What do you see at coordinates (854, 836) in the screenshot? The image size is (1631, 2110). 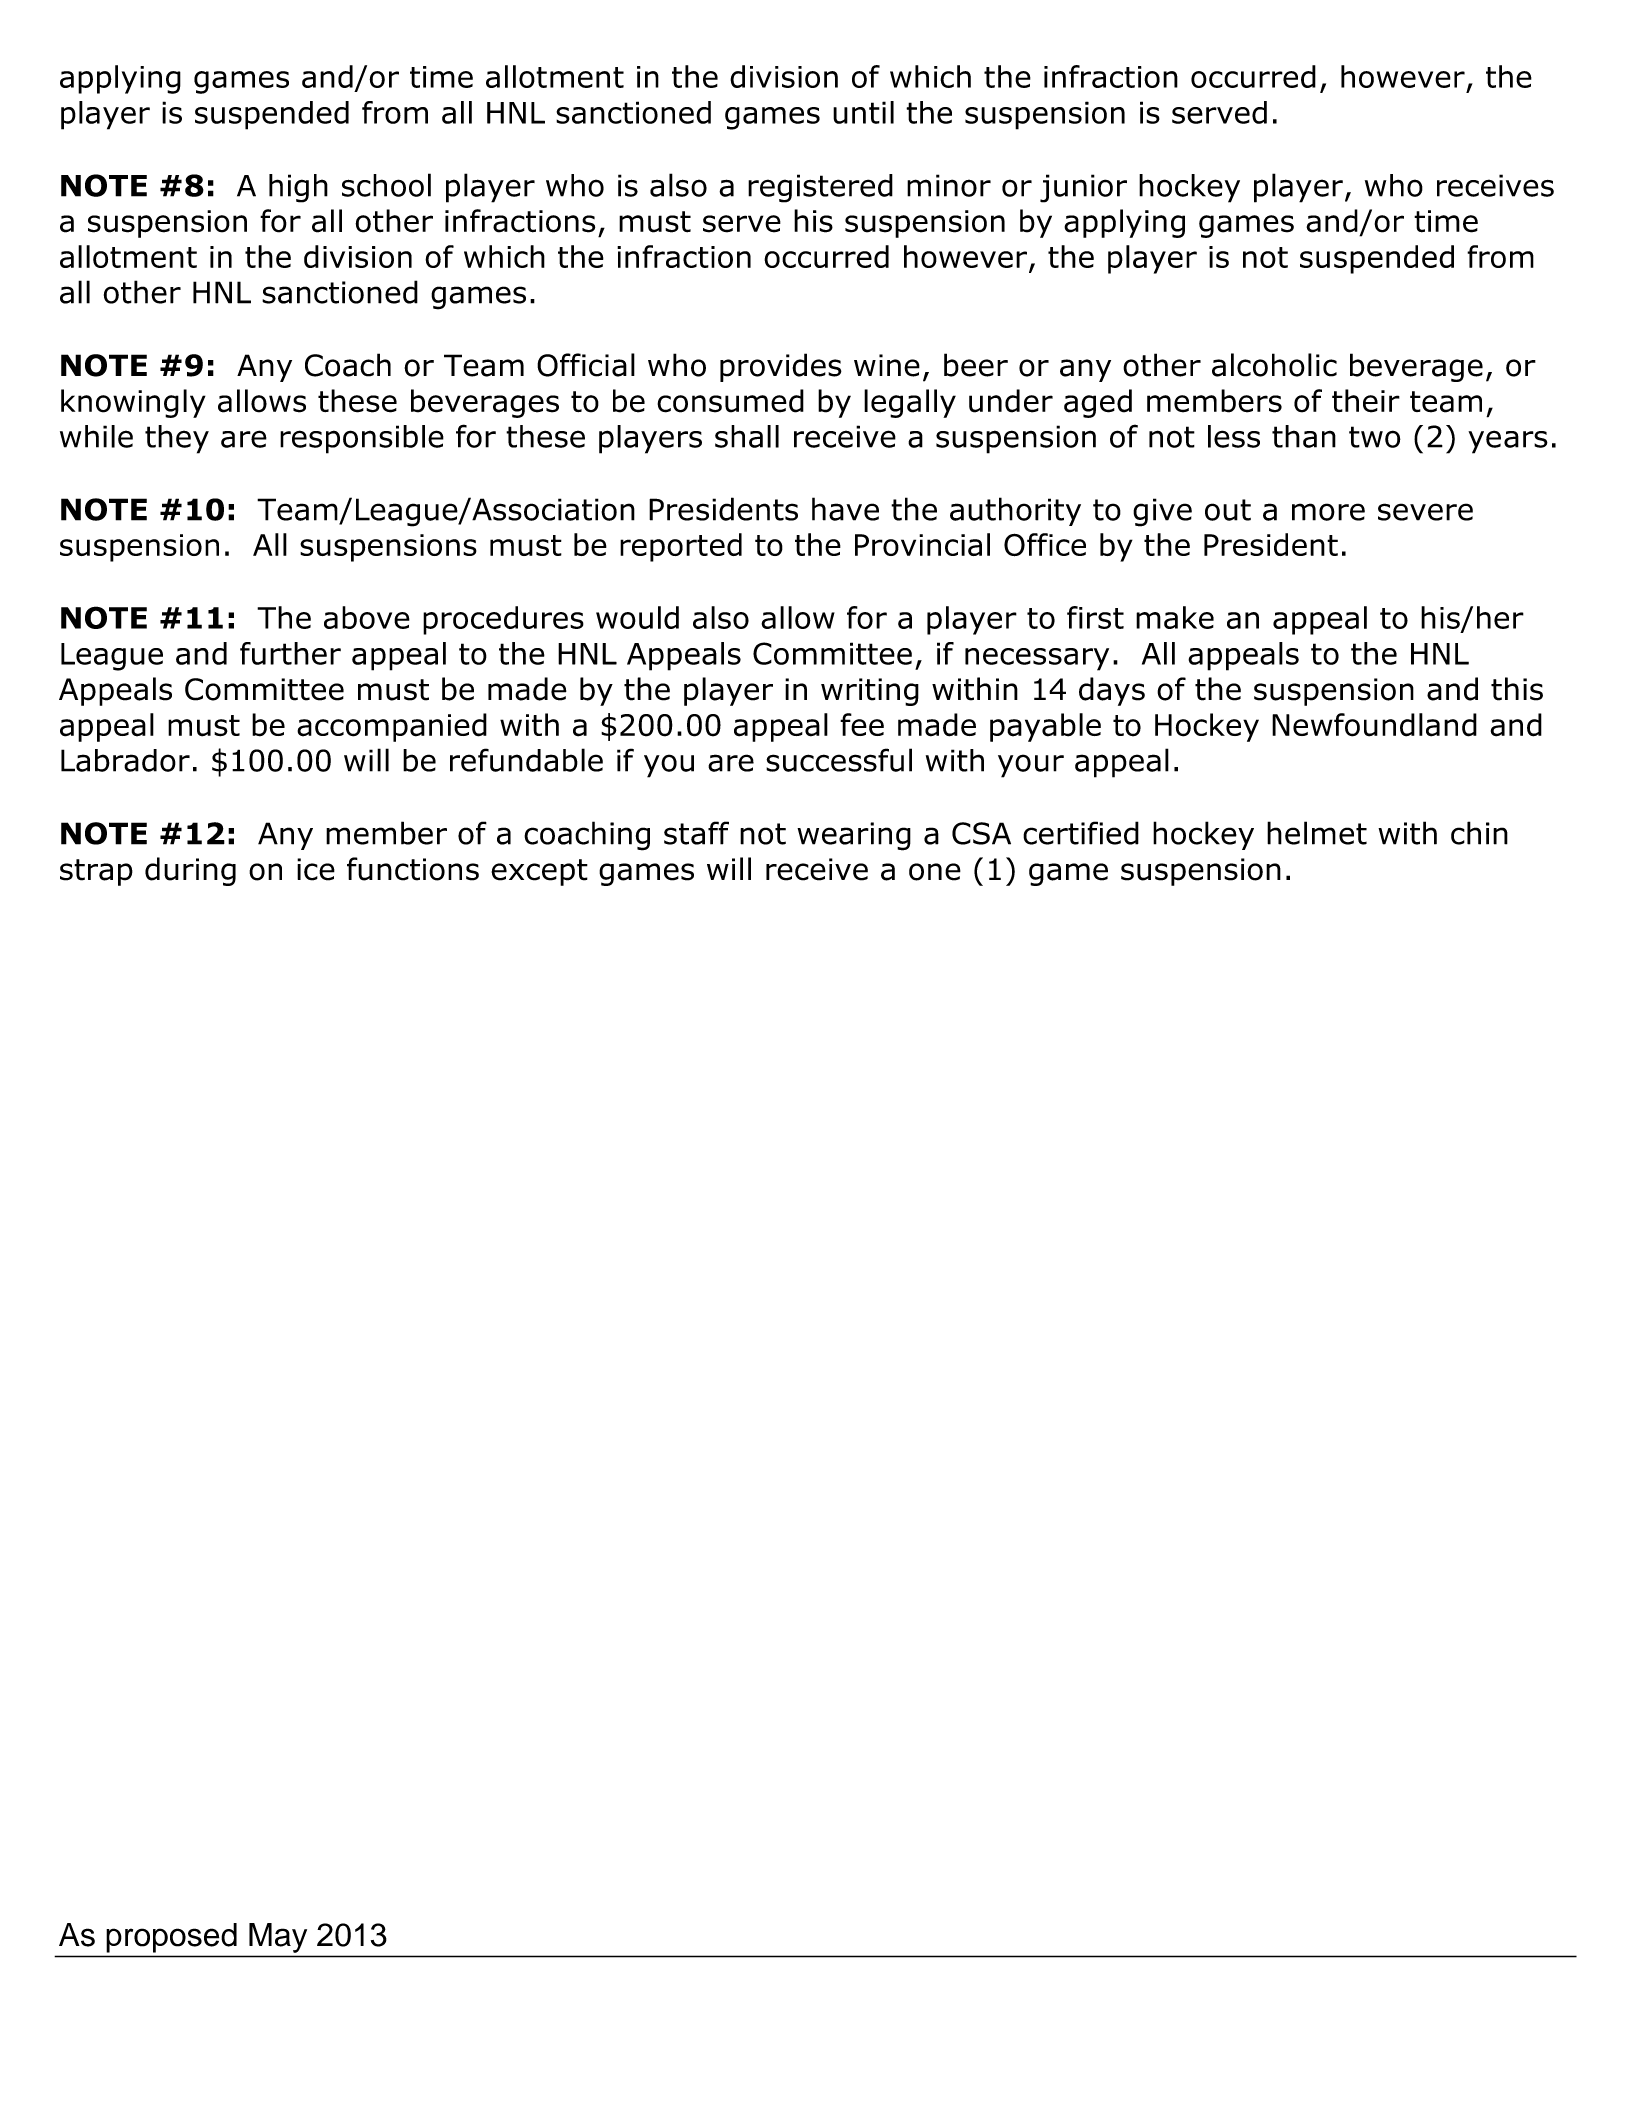 I see `wearing` at bounding box center [854, 836].
